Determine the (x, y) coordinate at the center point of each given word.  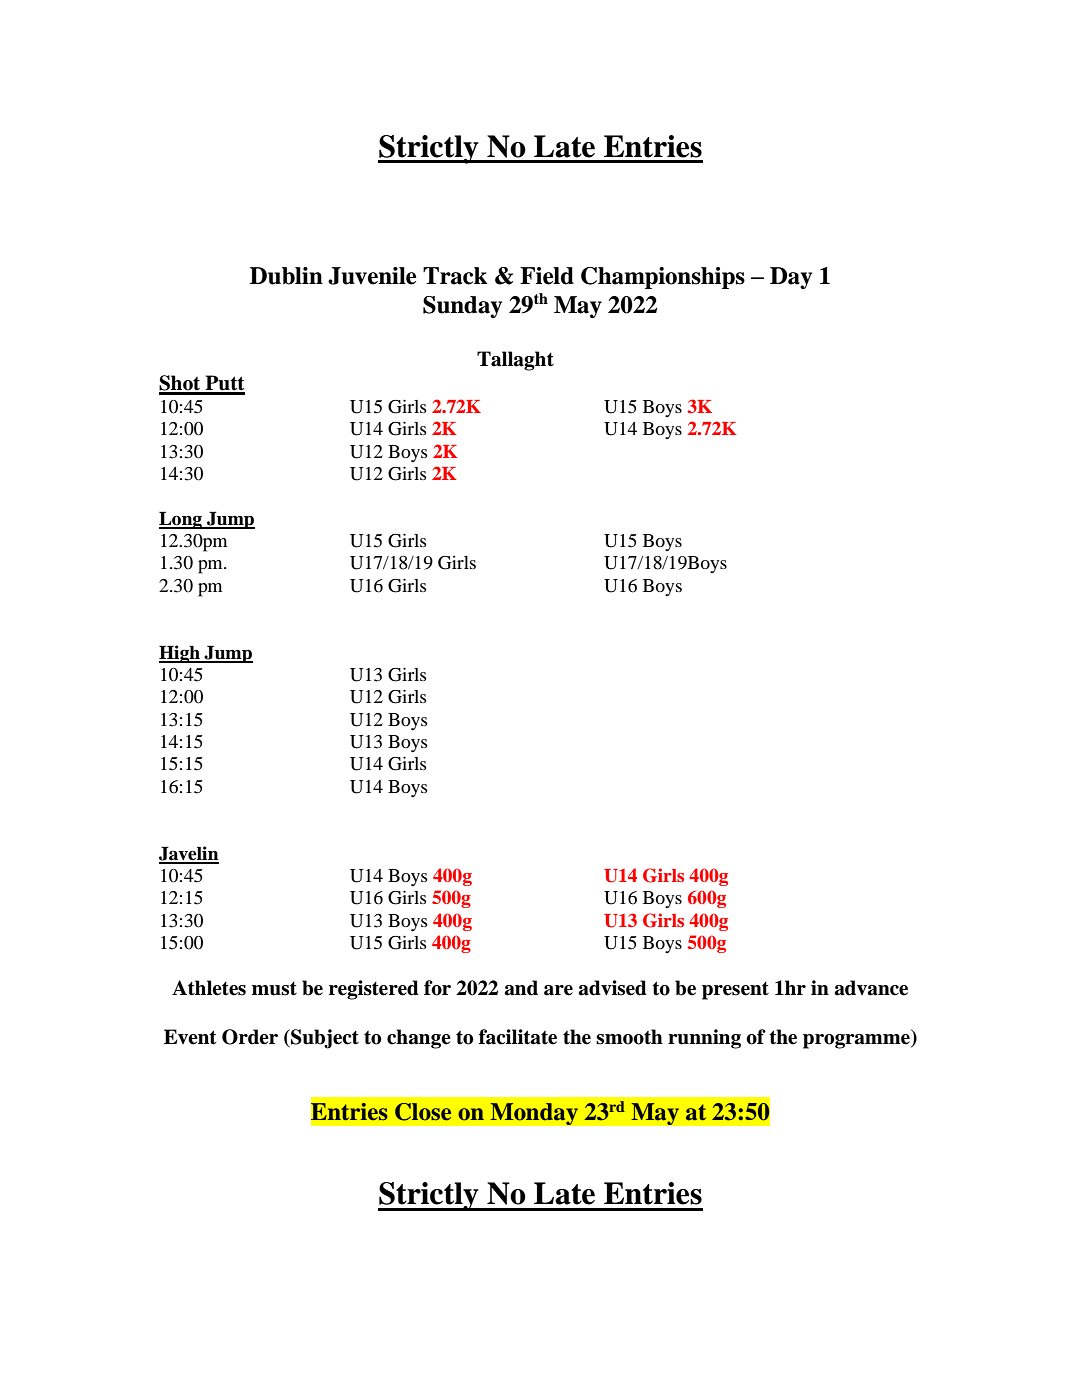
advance (871, 988)
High (180, 654)
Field (547, 276)
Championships (663, 278)
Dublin (286, 276)
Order (250, 1037)
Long (181, 520)
